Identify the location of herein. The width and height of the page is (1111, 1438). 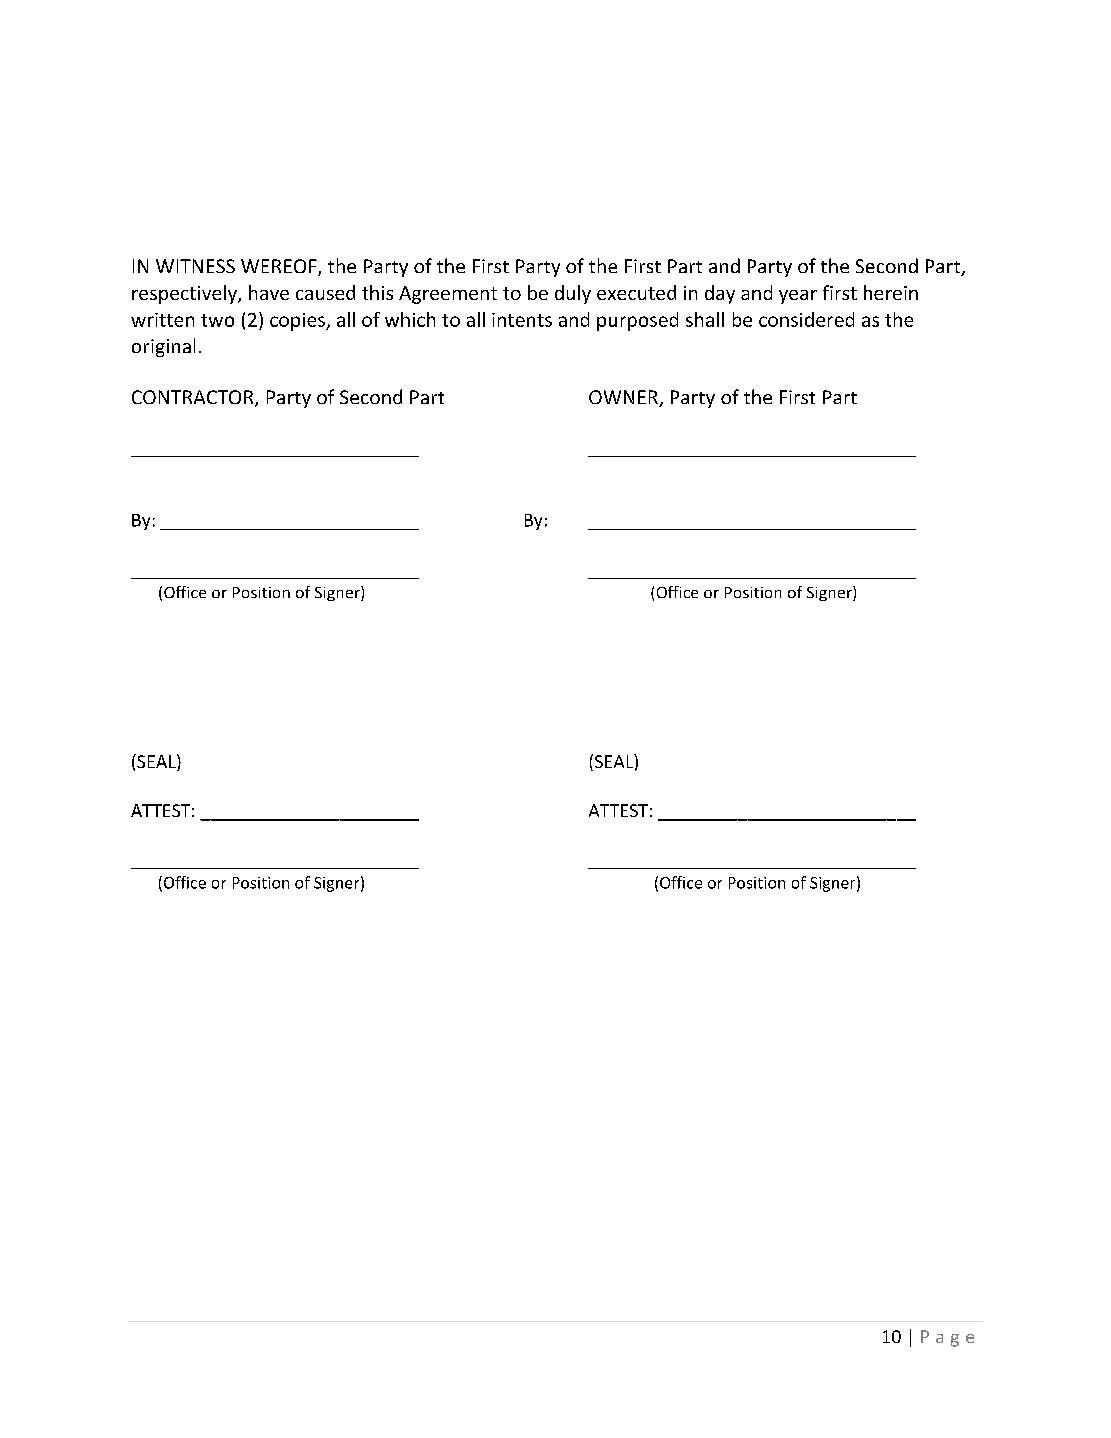
(891, 292).
